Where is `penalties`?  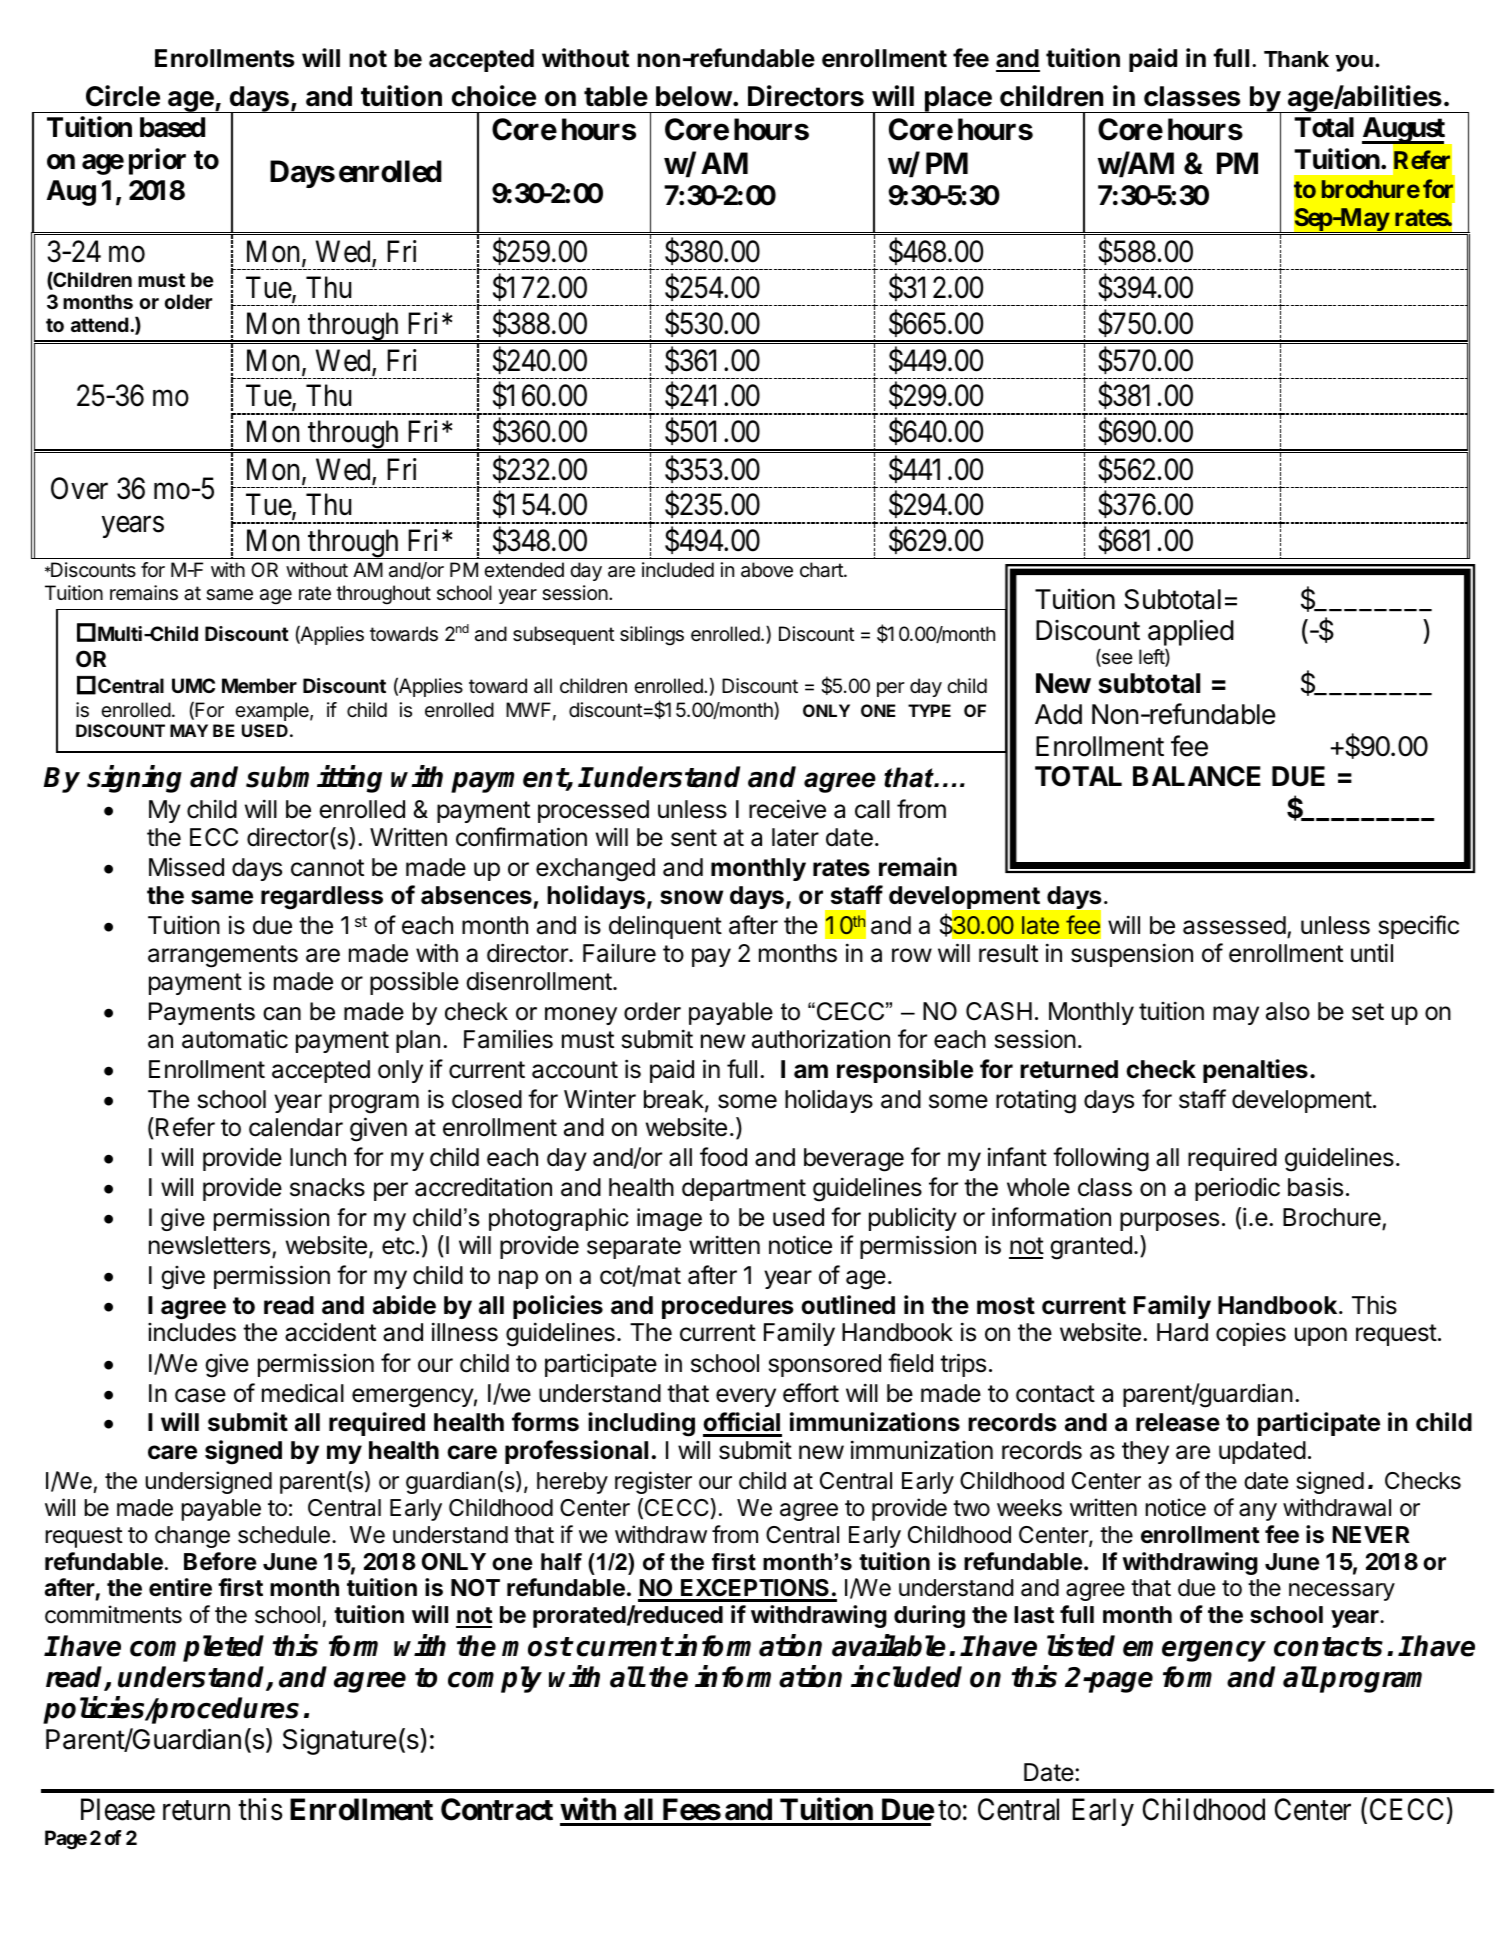 penalties is located at coordinates (1255, 1071).
